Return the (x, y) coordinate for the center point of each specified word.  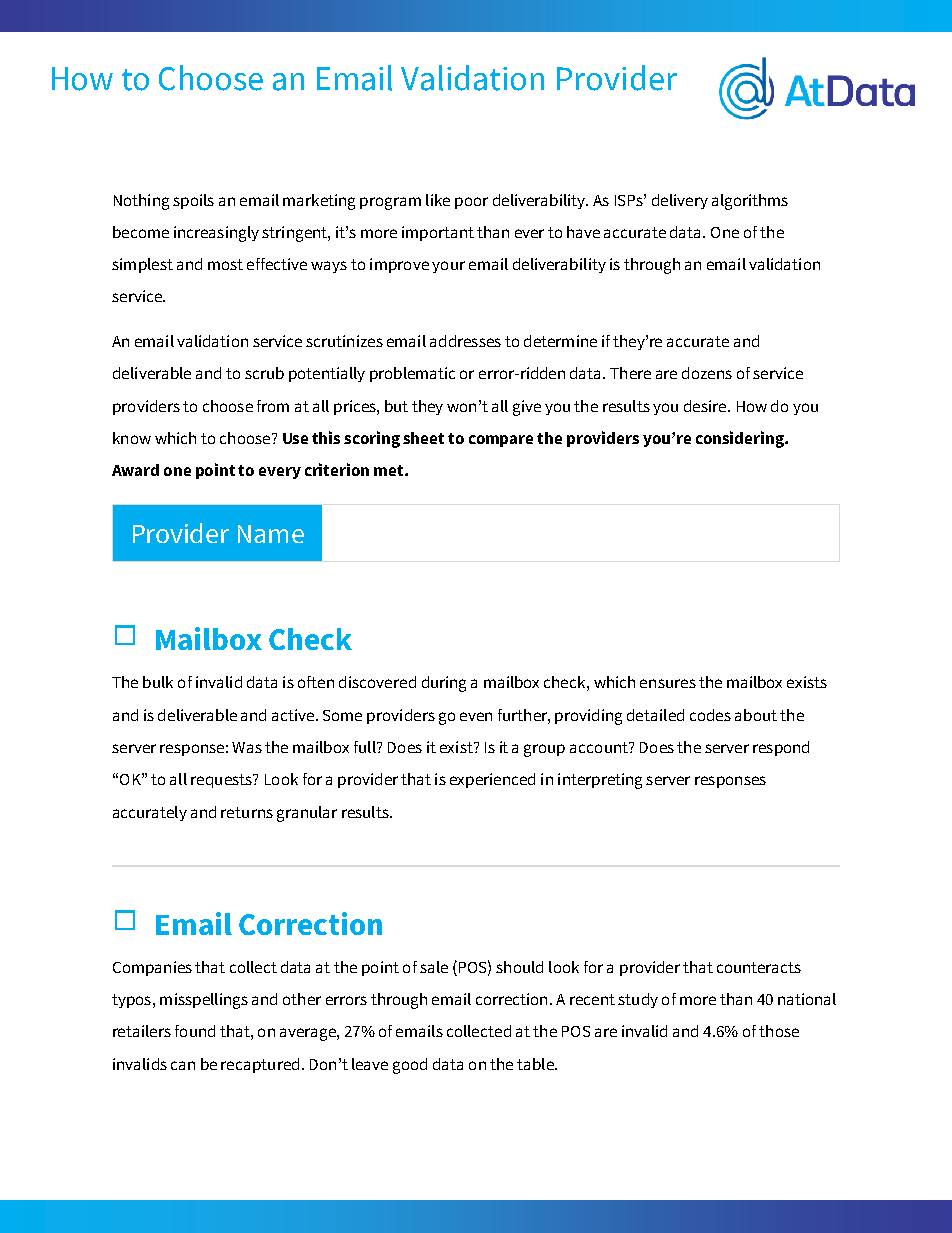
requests (222, 781)
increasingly (216, 234)
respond (781, 748)
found (195, 1031)
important (438, 233)
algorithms (750, 202)
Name (271, 534)
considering (741, 439)
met (390, 470)
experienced (492, 780)
